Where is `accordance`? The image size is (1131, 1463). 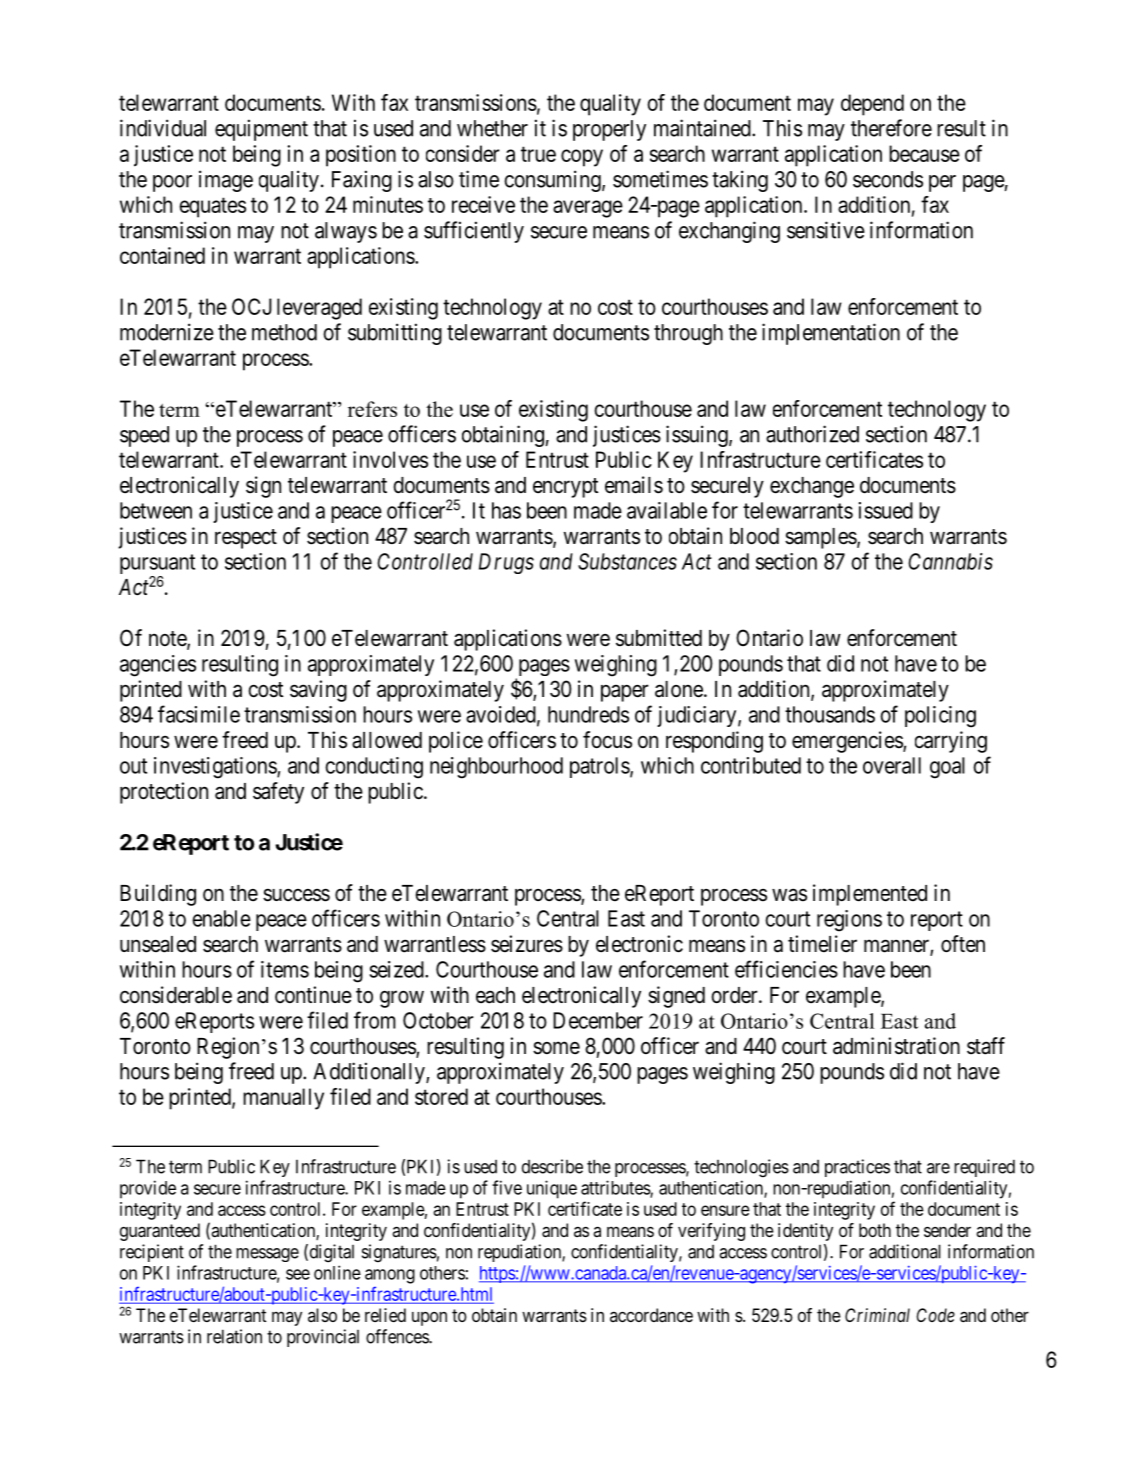
accordance is located at coordinates (651, 1315).
